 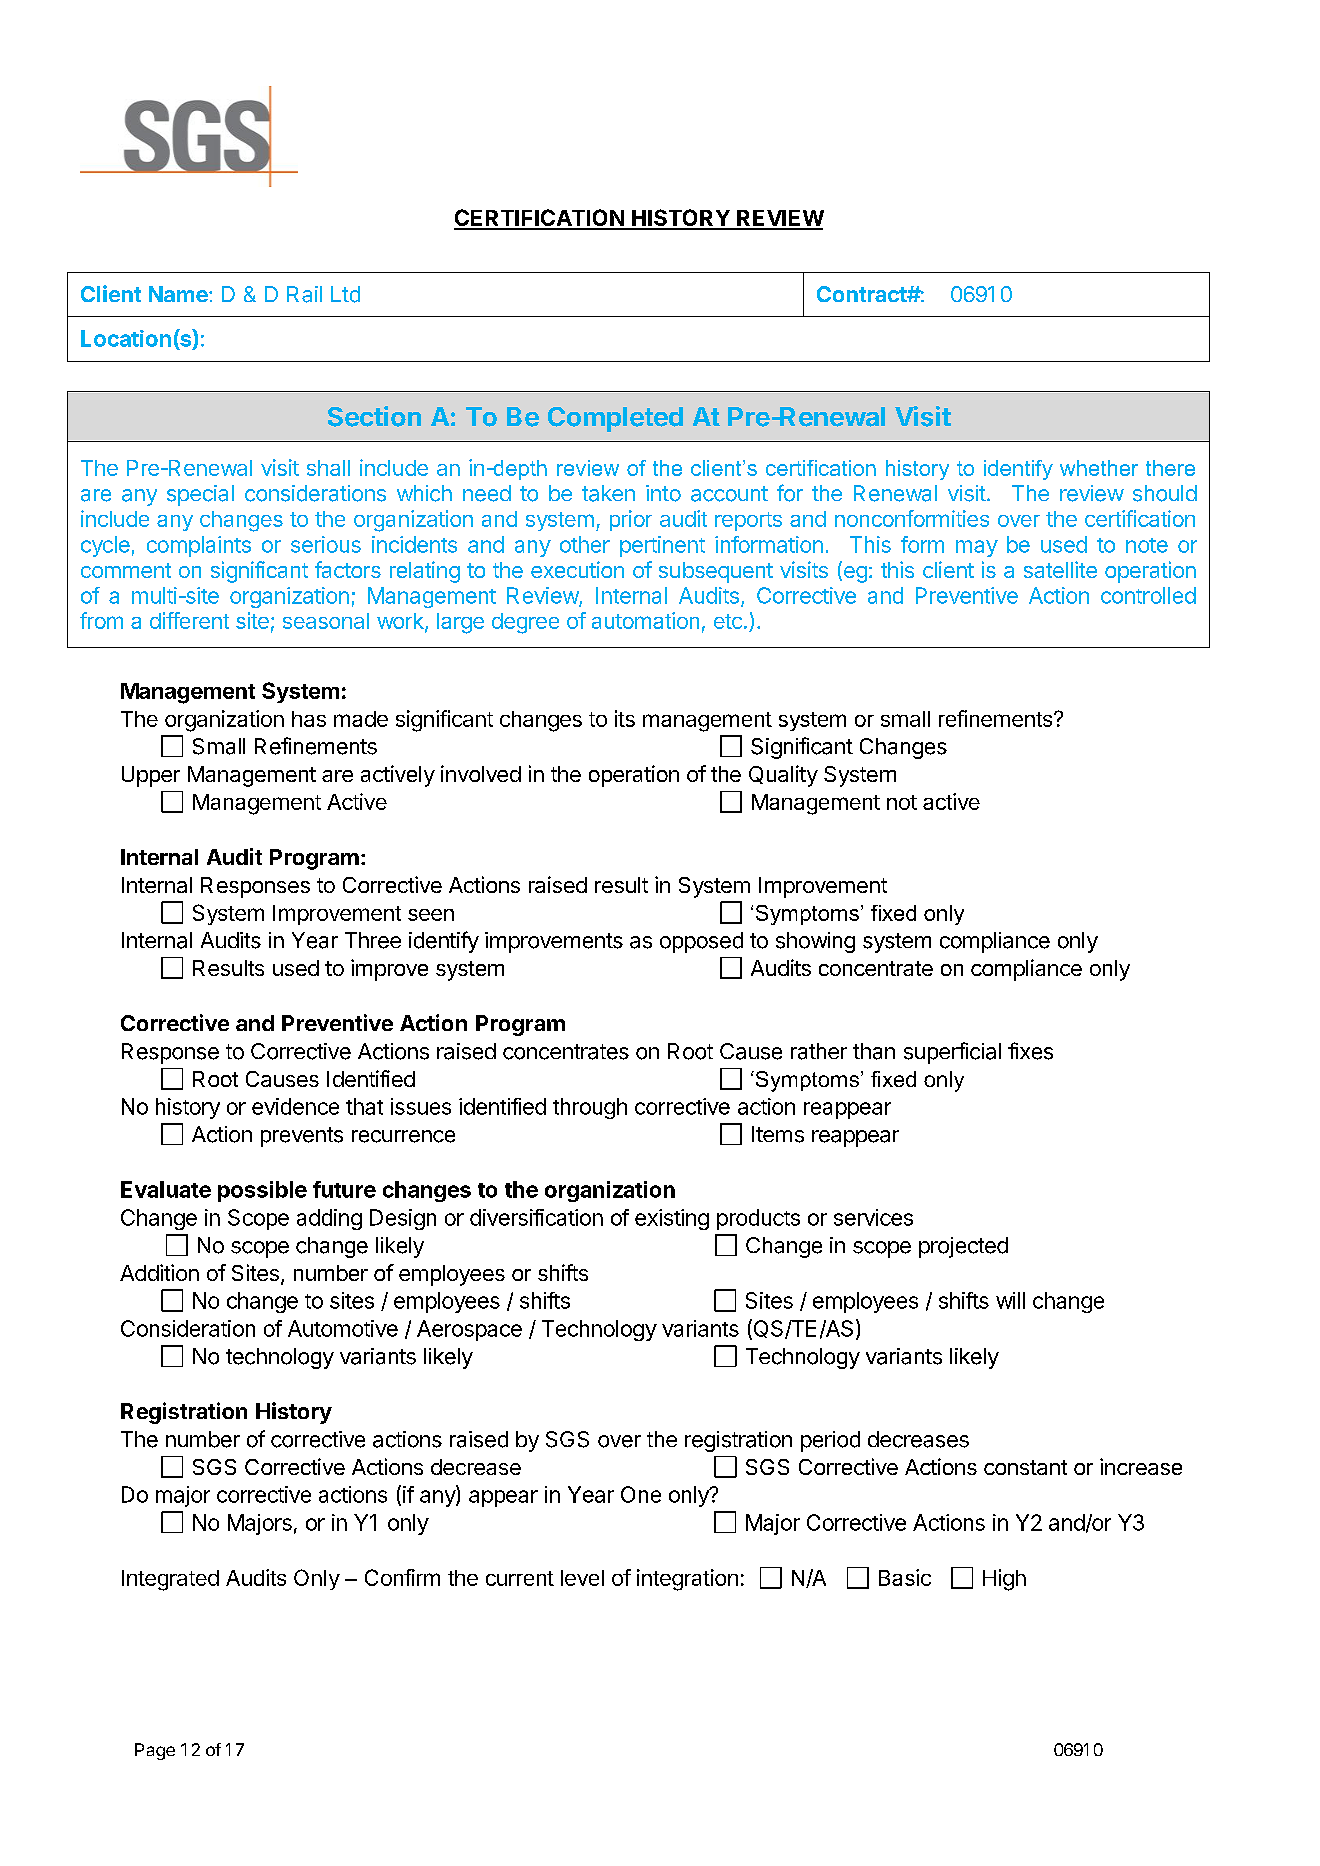 I want to click on Completed, so click(x=615, y=419).
